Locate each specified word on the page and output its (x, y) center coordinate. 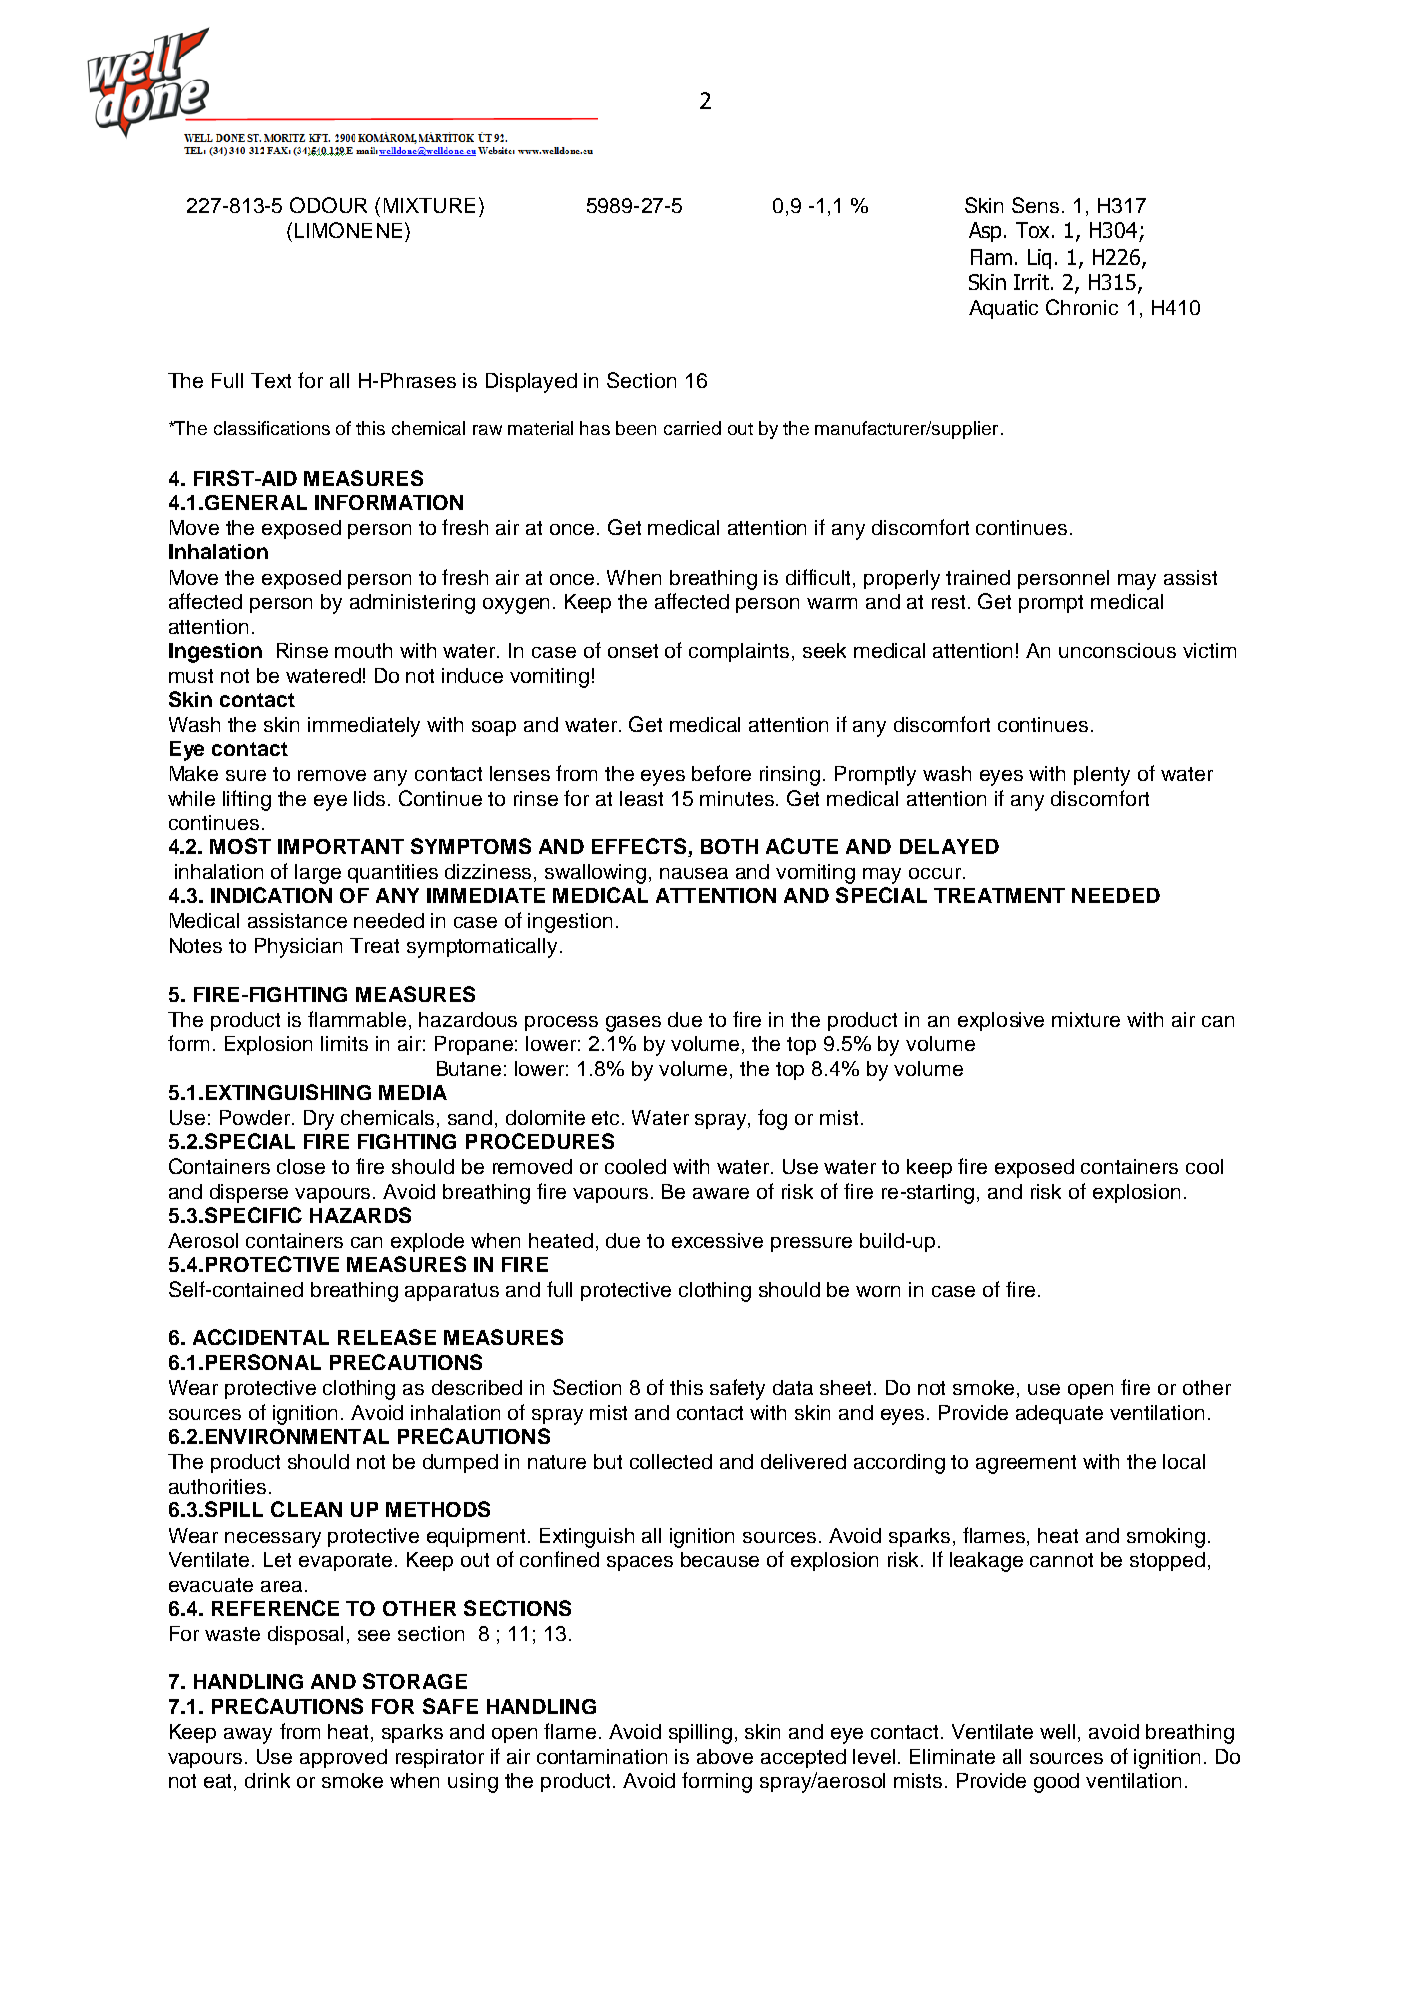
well (1057, 1731)
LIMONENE (348, 230)
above (725, 1756)
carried (692, 428)
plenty (1102, 776)
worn (878, 1291)
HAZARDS (360, 1215)
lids (369, 798)
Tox (1034, 230)
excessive (717, 1240)
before (721, 773)
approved (343, 1758)
